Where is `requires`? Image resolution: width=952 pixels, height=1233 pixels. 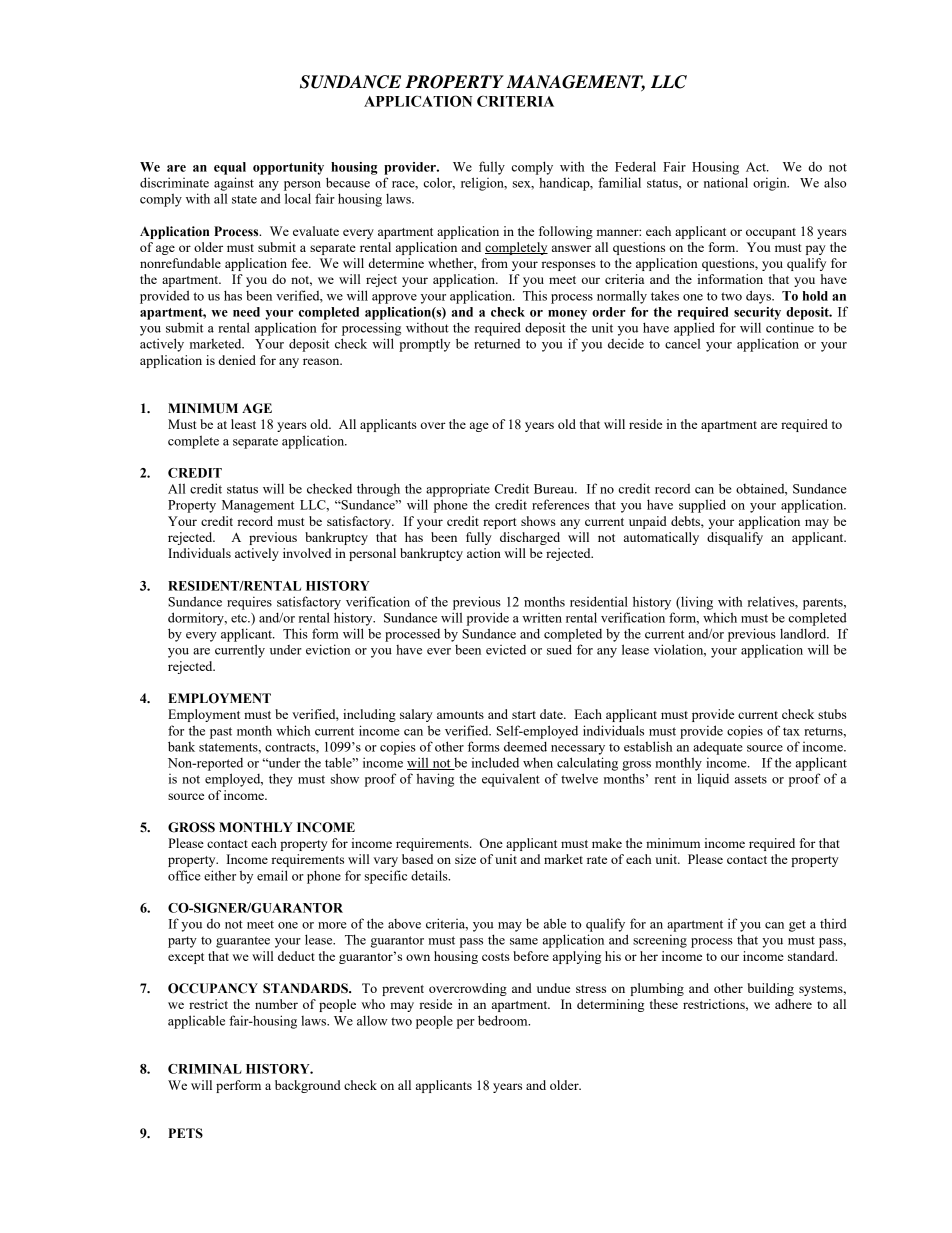
requires is located at coordinates (249, 603).
